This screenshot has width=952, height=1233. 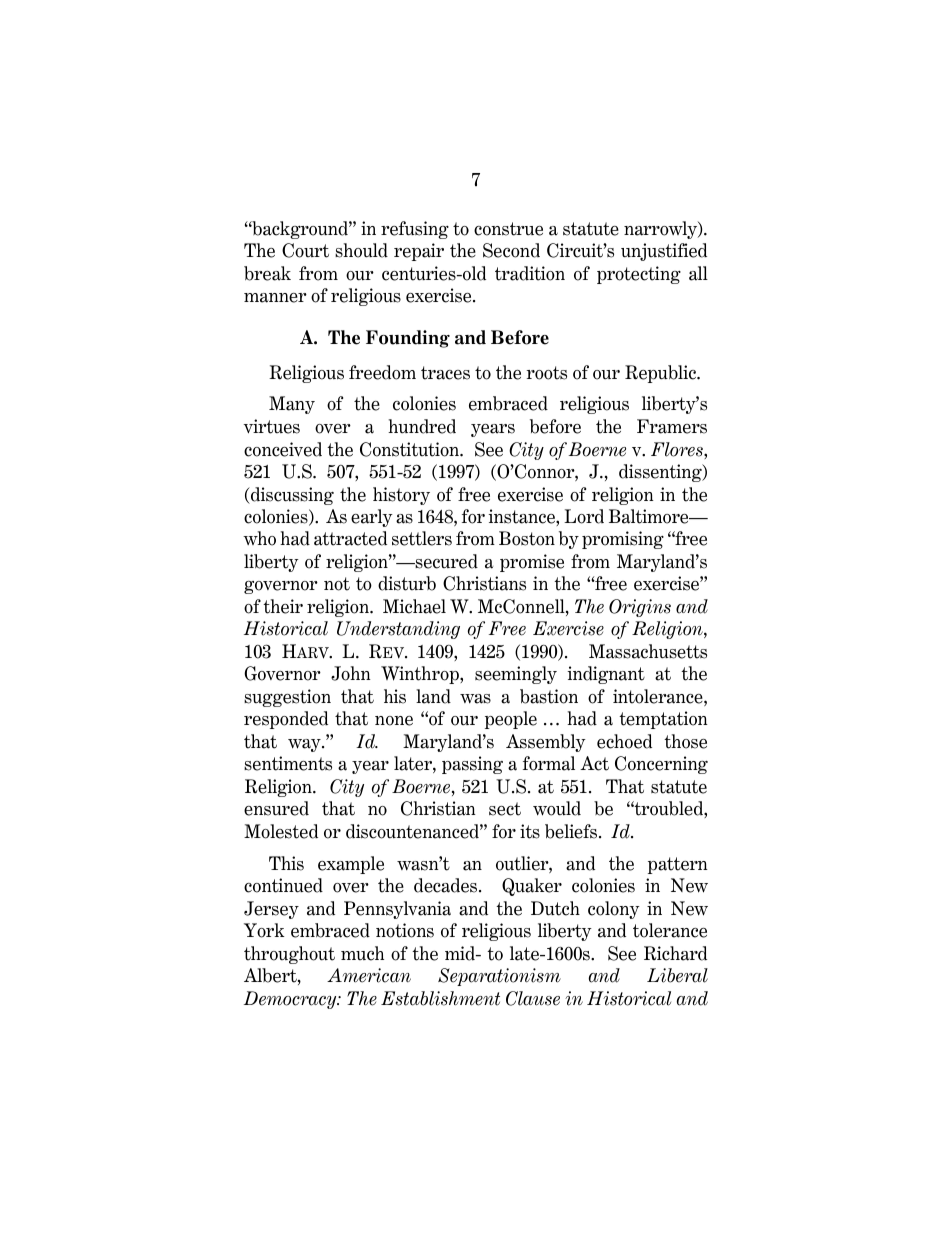 What do you see at coordinates (305, 250) in the screenshot?
I see `Court` at bounding box center [305, 250].
